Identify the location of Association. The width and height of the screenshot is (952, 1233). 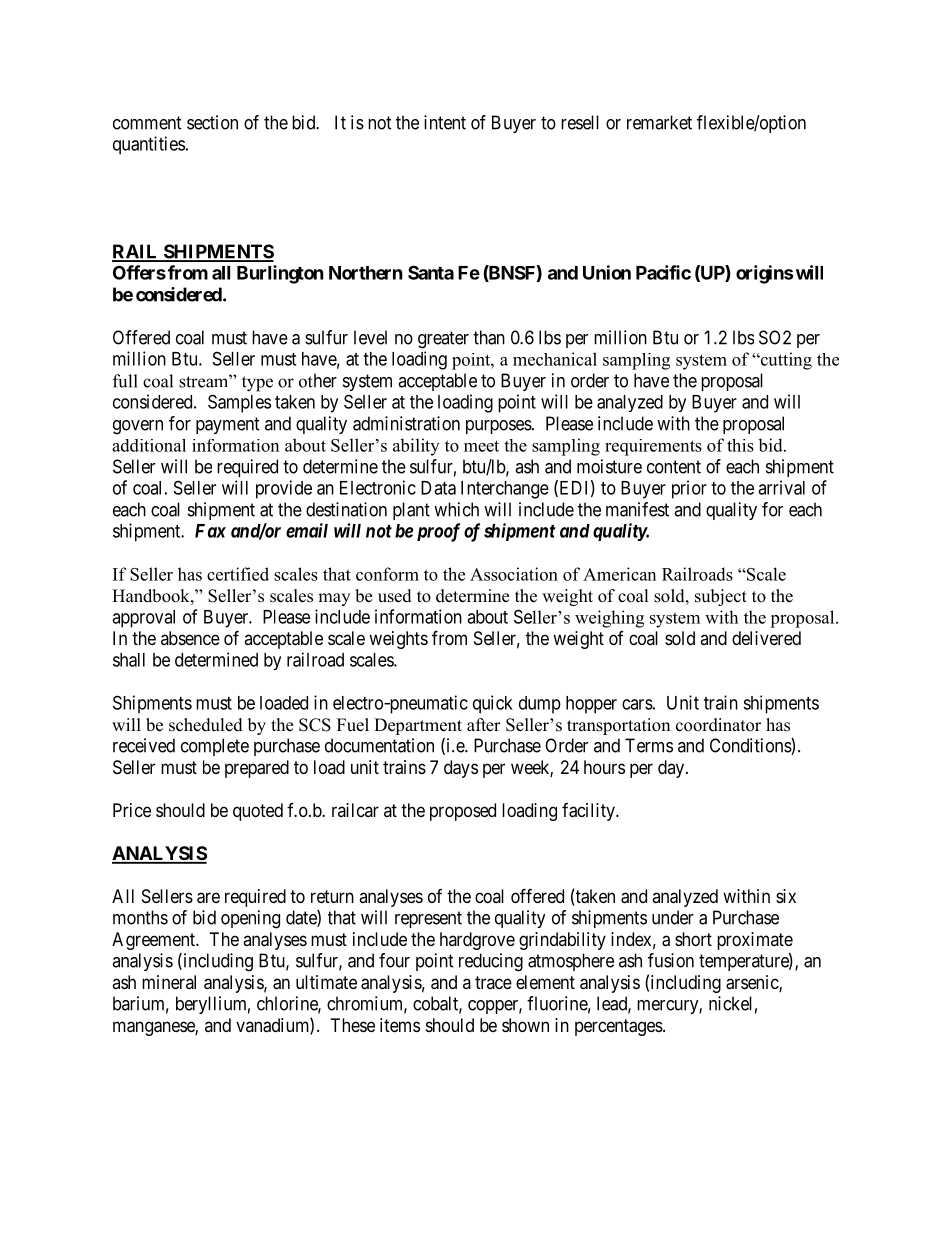
(514, 574).
